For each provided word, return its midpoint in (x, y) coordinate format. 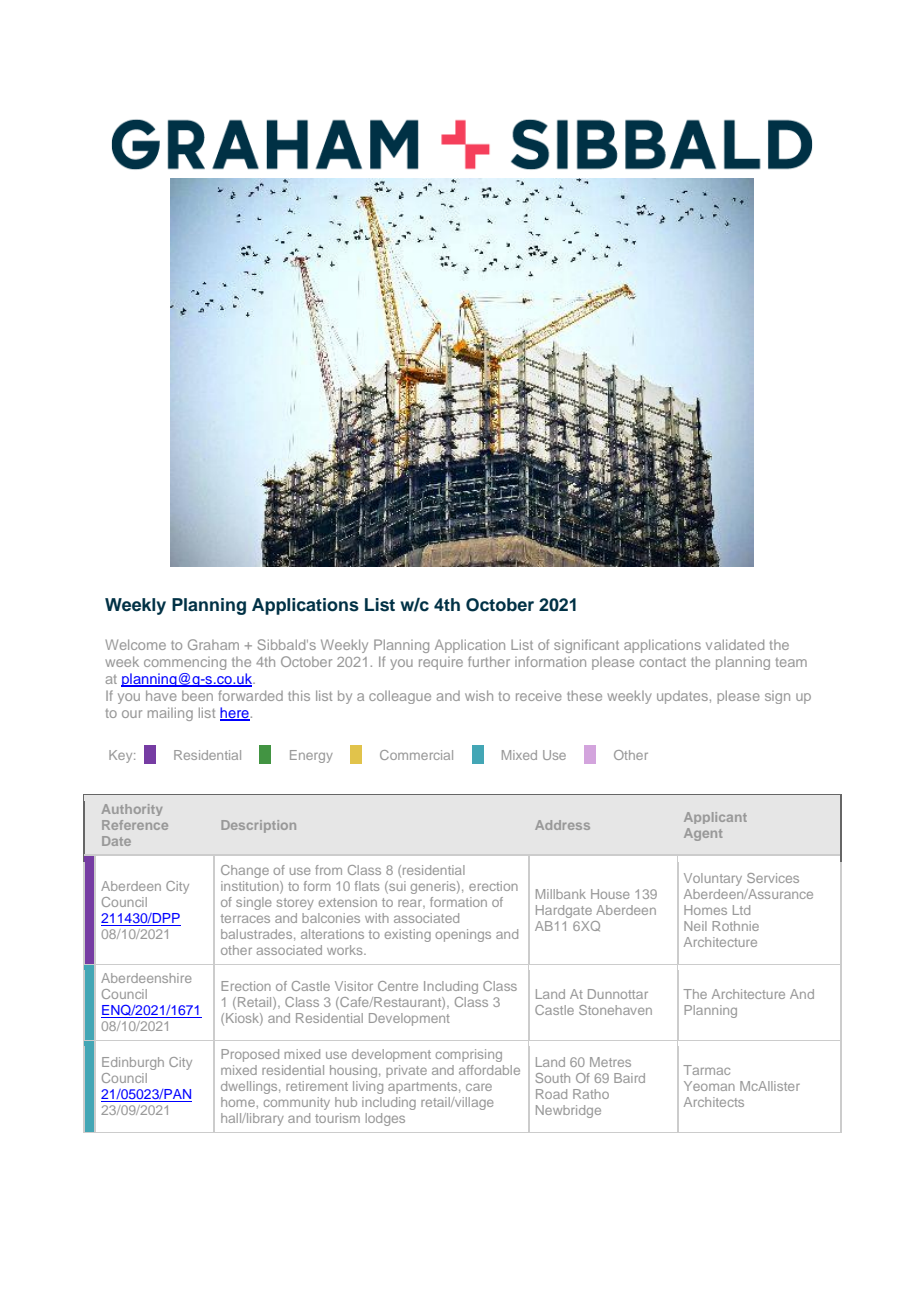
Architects (714, 1102)
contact (663, 662)
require (441, 663)
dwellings (250, 1087)
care (479, 1087)
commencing (185, 663)
